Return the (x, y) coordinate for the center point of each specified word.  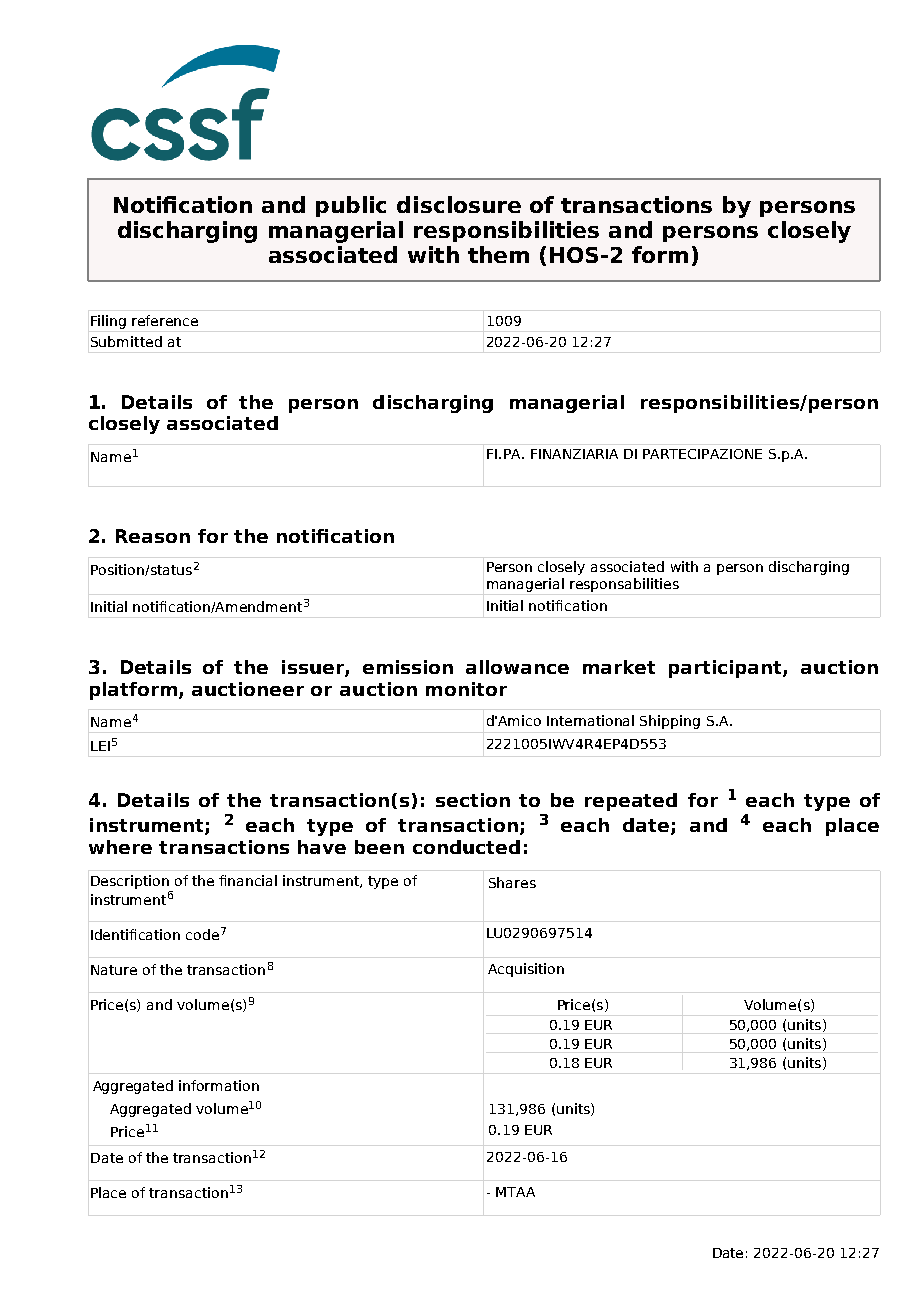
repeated (631, 802)
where (120, 847)
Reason (153, 536)
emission (408, 667)
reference (165, 320)
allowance (517, 667)
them (498, 254)
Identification (135, 934)
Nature (114, 970)
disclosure (459, 204)
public (351, 206)
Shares (512, 882)
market (619, 667)
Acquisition (526, 970)
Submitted (126, 341)
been (379, 847)
